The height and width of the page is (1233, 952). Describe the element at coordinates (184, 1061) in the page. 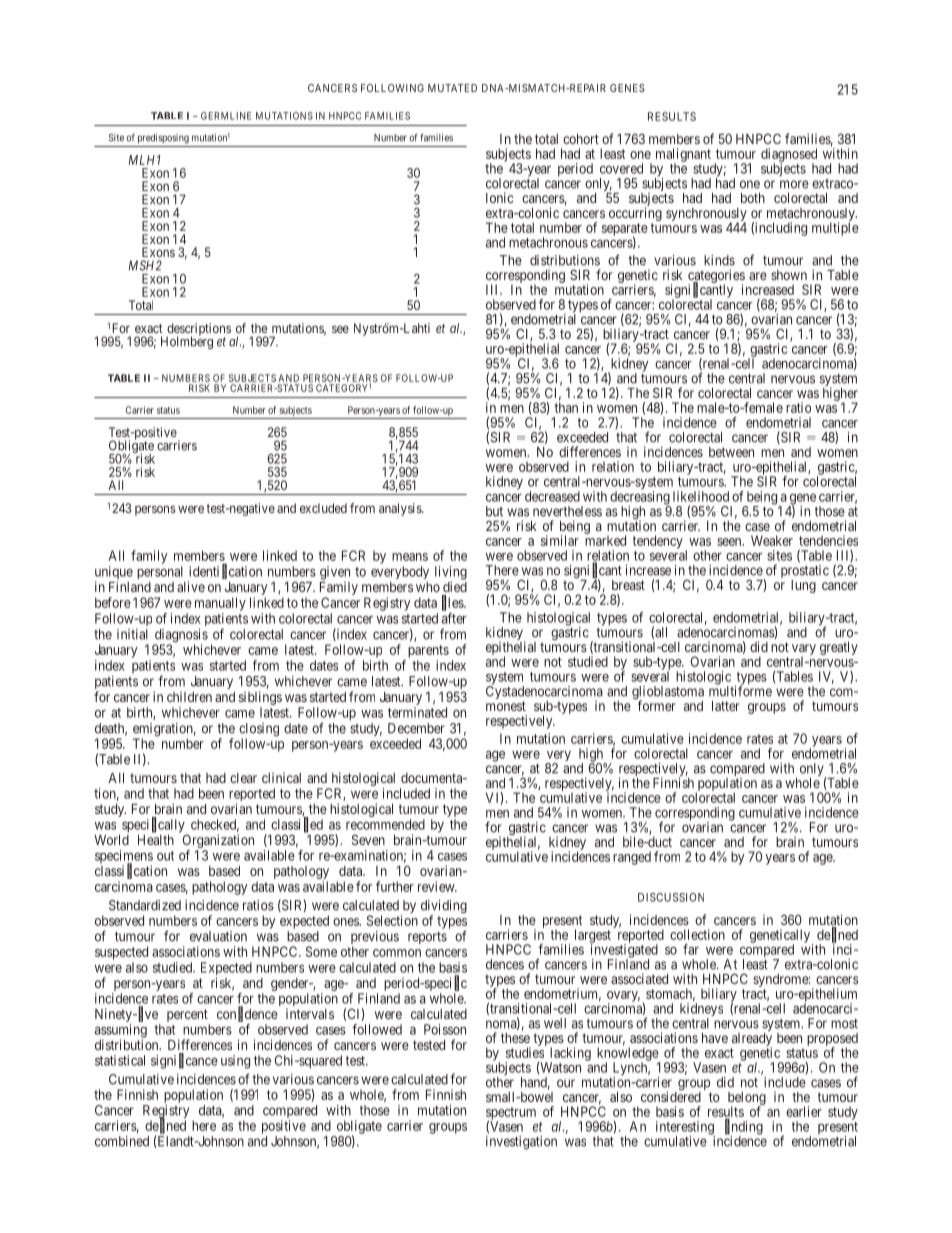

I see `significance` at that location.
